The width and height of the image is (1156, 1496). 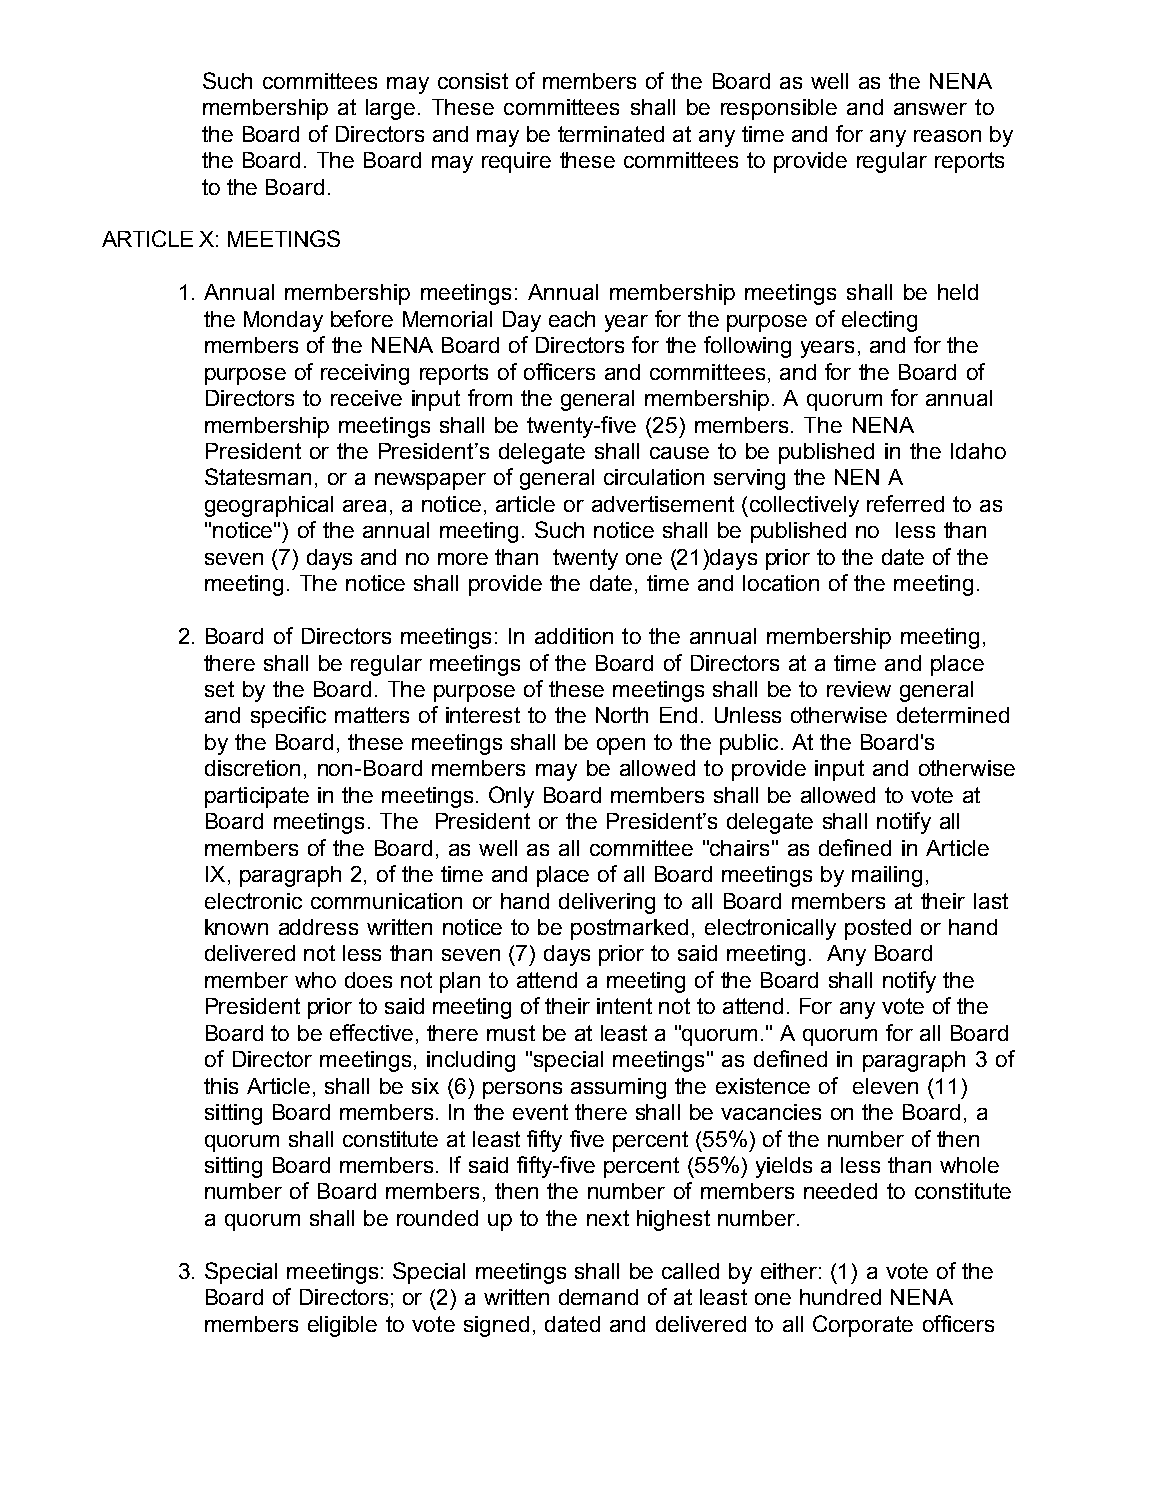 I want to click on terminated, so click(x=611, y=134).
